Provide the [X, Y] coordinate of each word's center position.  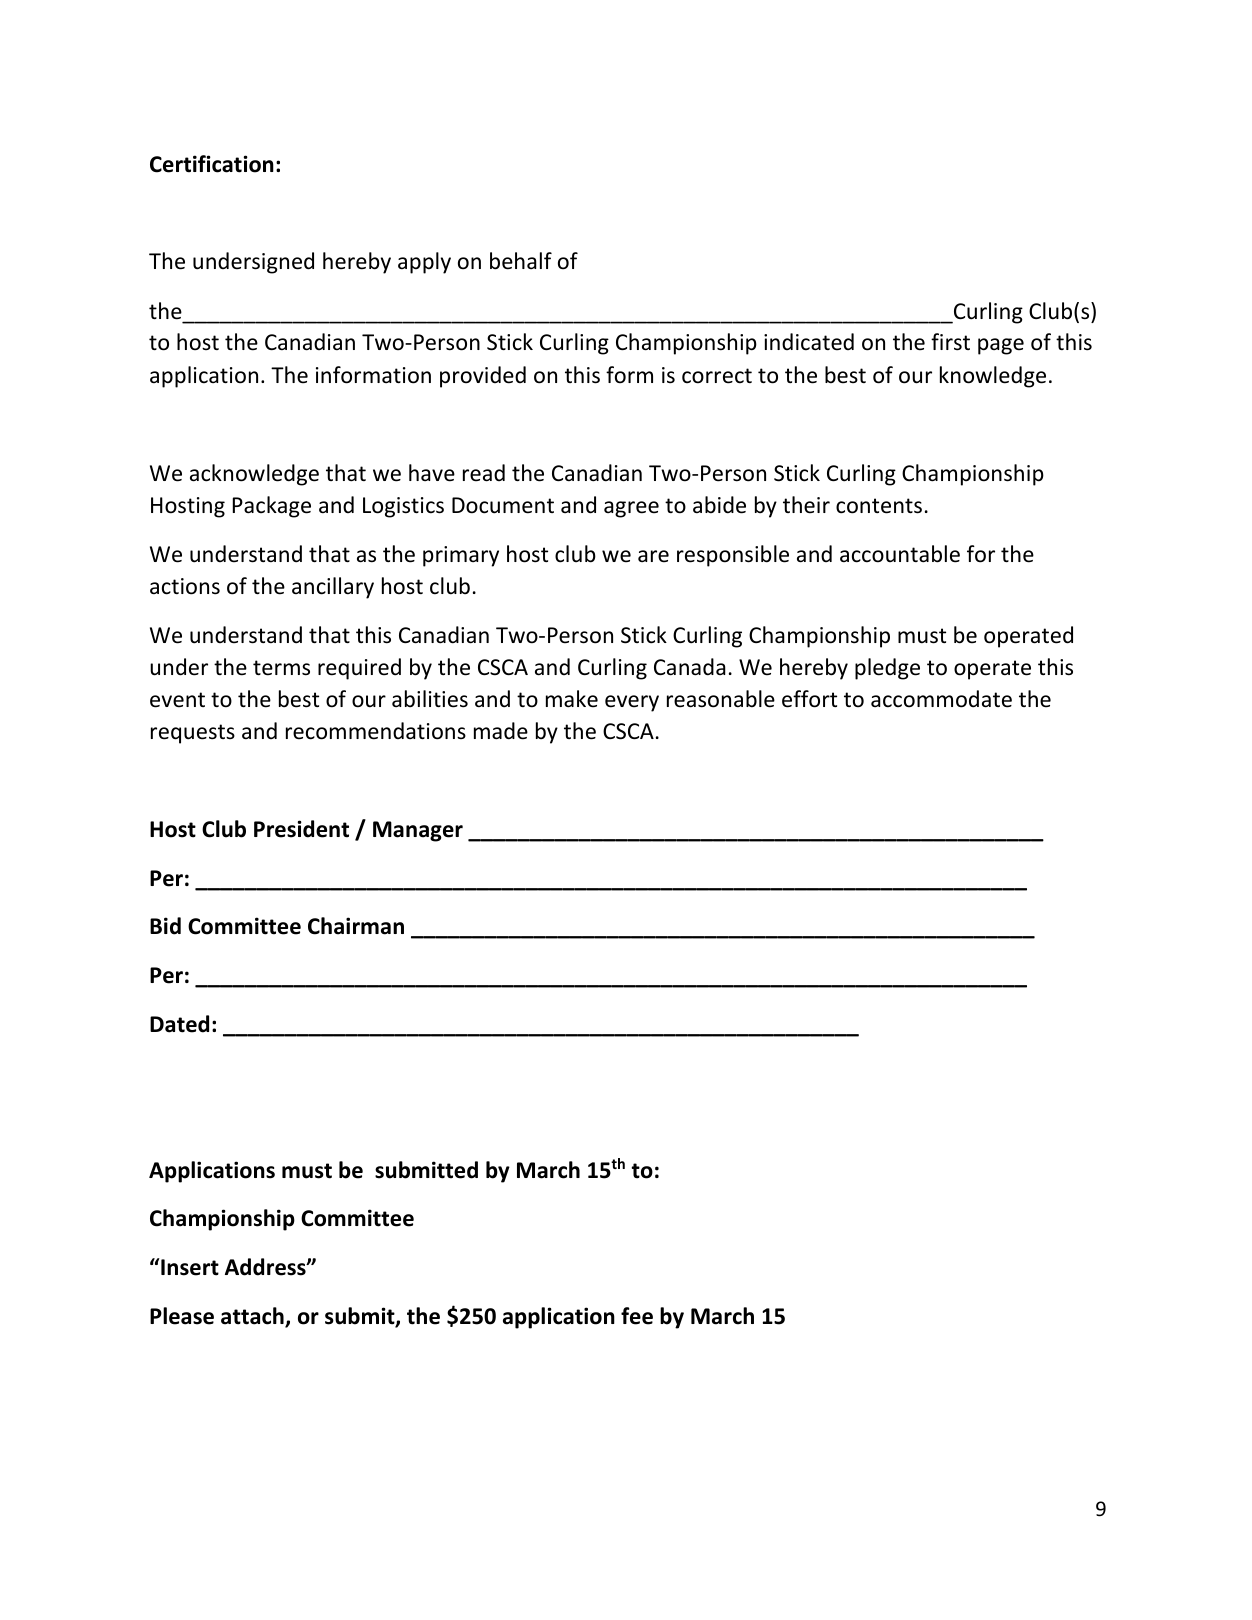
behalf [521, 261]
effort [809, 699]
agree [631, 509]
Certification [212, 164]
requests [193, 734]
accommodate [941, 699]
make [572, 699]
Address [266, 1267]
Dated [179, 1024]
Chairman [356, 926]
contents [879, 506]
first [950, 342]
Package [272, 507]
